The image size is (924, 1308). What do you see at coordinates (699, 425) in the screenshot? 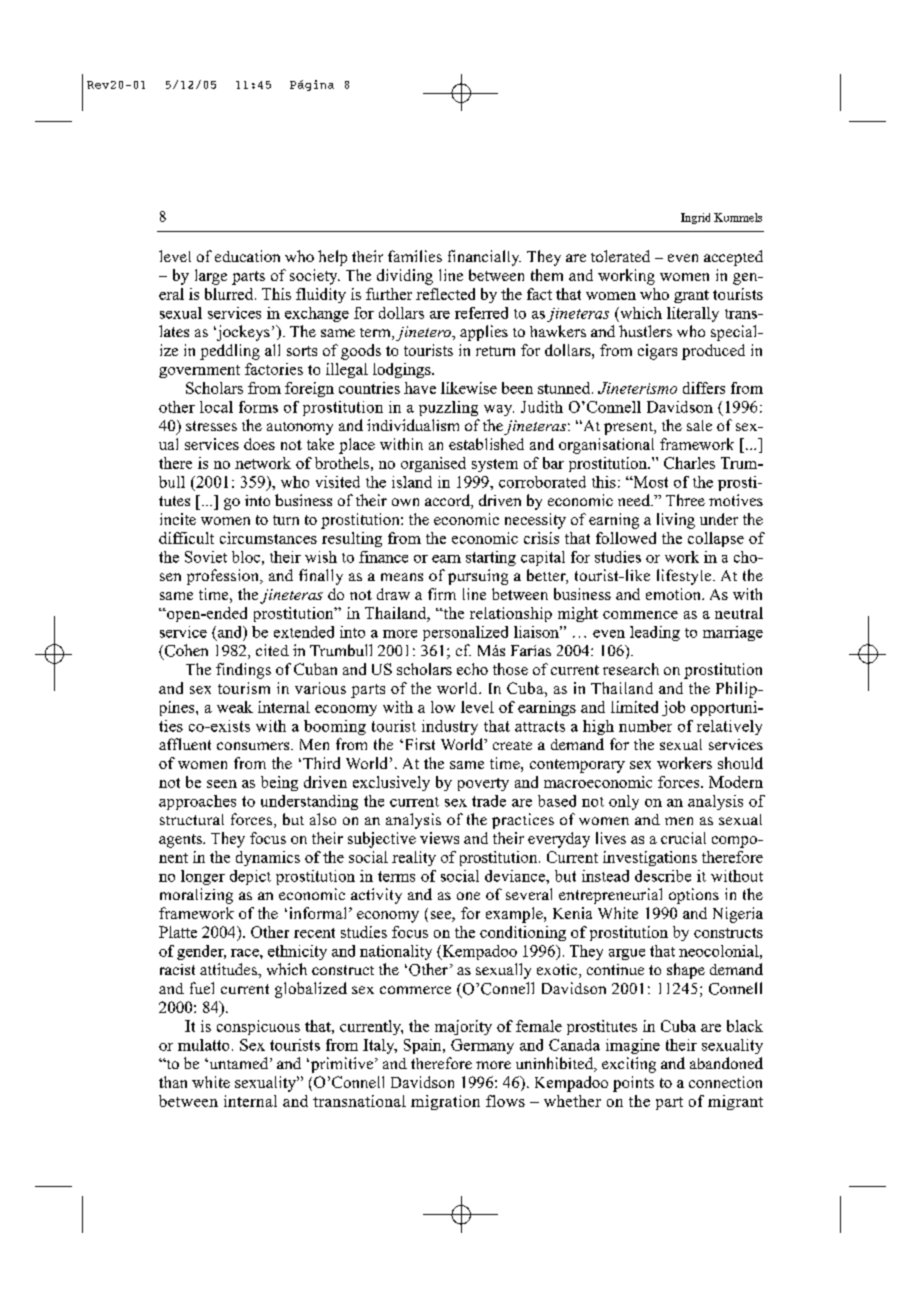
I see `sale` at bounding box center [699, 425].
